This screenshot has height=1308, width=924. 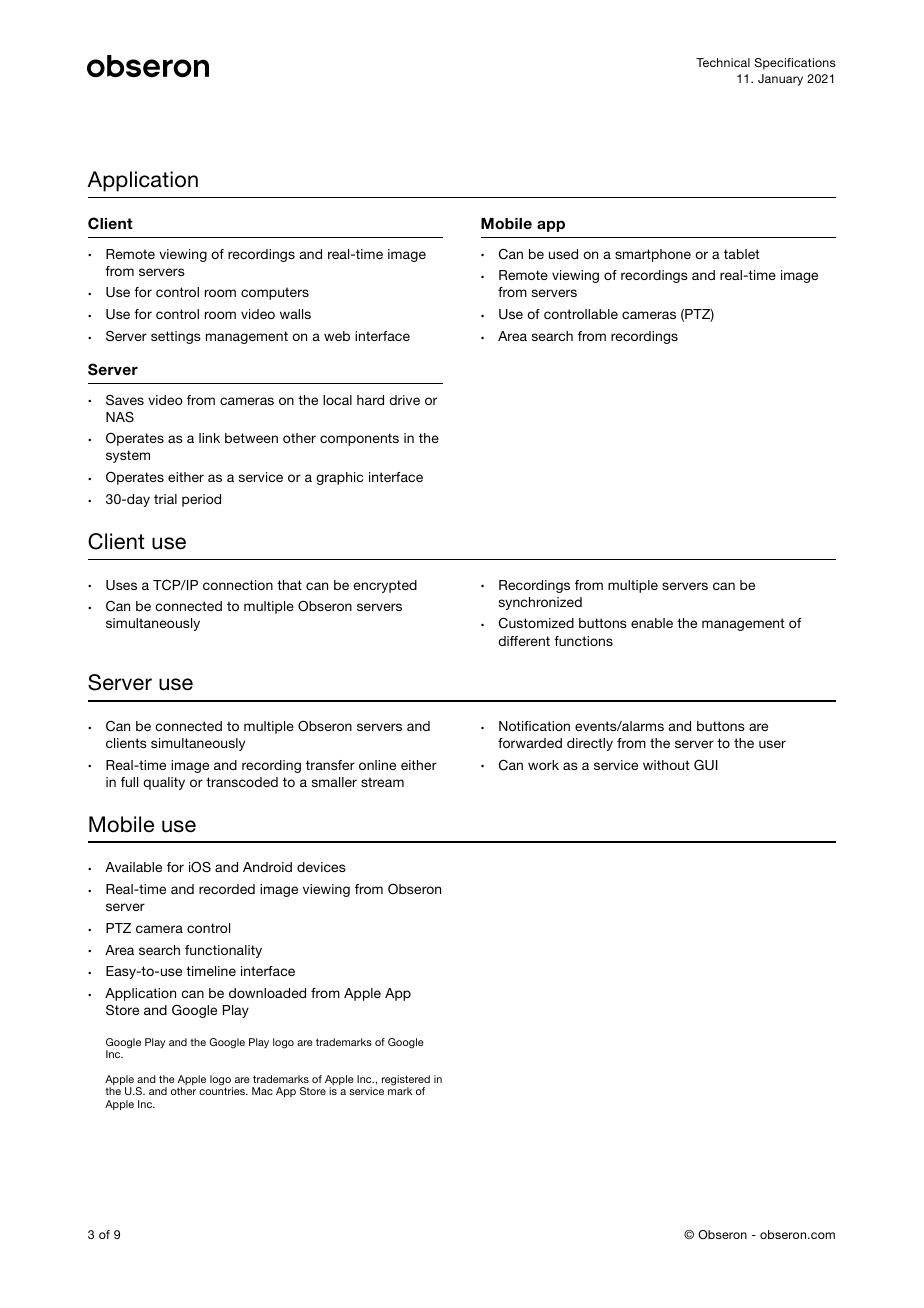 What do you see at coordinates (652, 623) in the screenshot?
I see `enable` at bounding box center [652, 623].
